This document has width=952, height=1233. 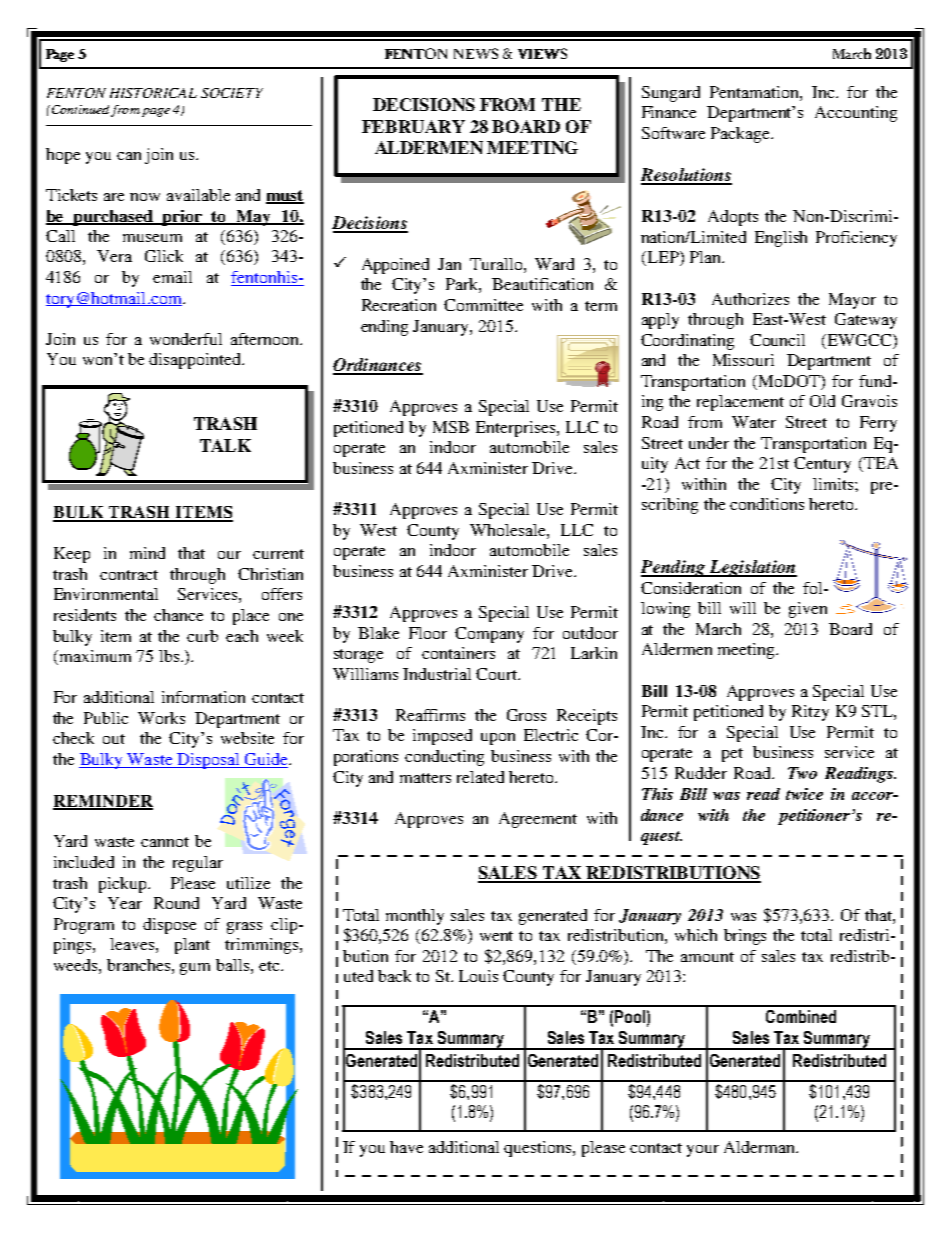 I want to click on twice, so click(x=804, y=794).
